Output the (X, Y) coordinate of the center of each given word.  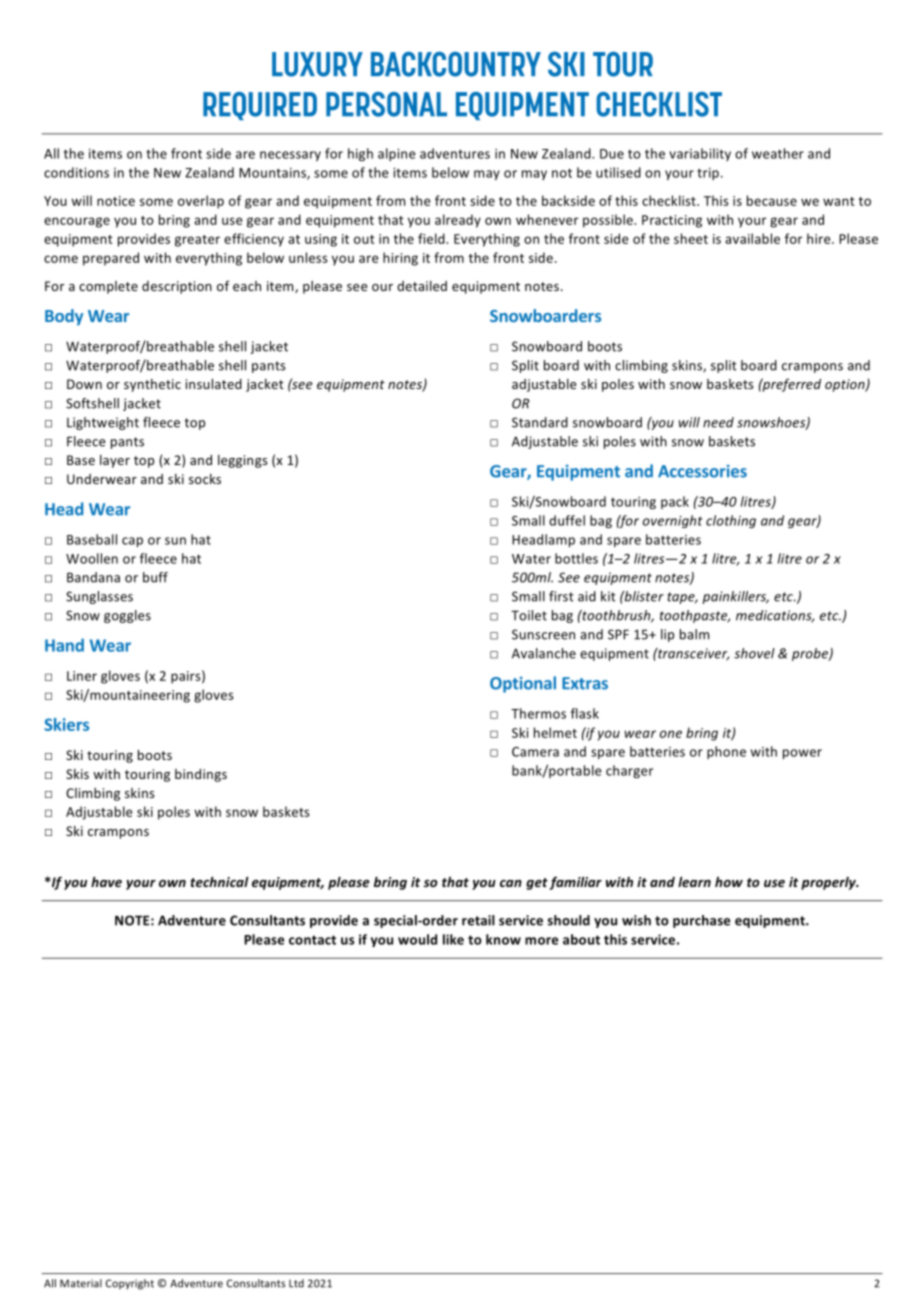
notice (116, 201)
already (458, 221)
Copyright (130, 1284)
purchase (701, 921)
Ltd (296, 1283)
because (772, 200)
